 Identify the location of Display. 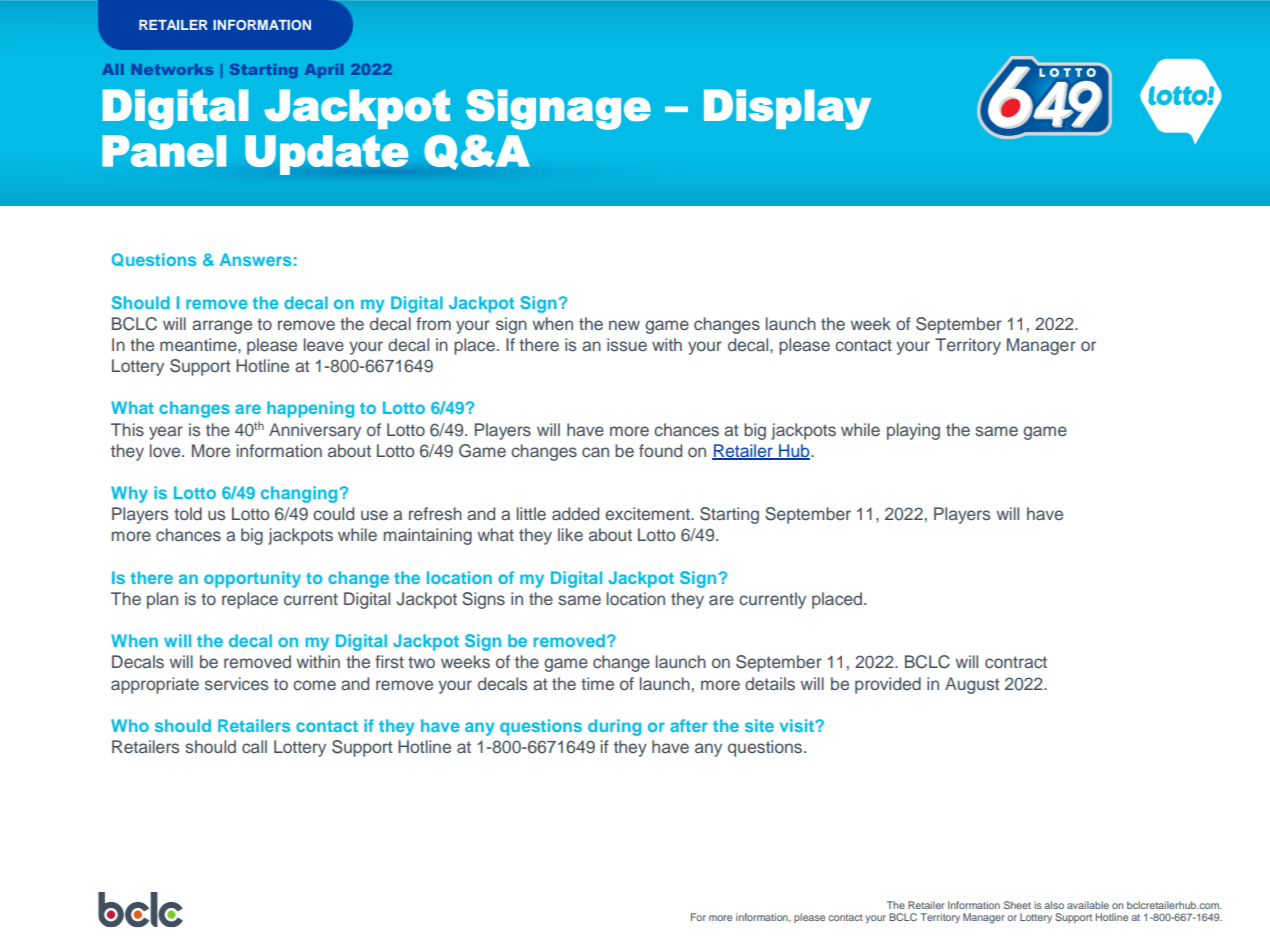
(787, 109).
